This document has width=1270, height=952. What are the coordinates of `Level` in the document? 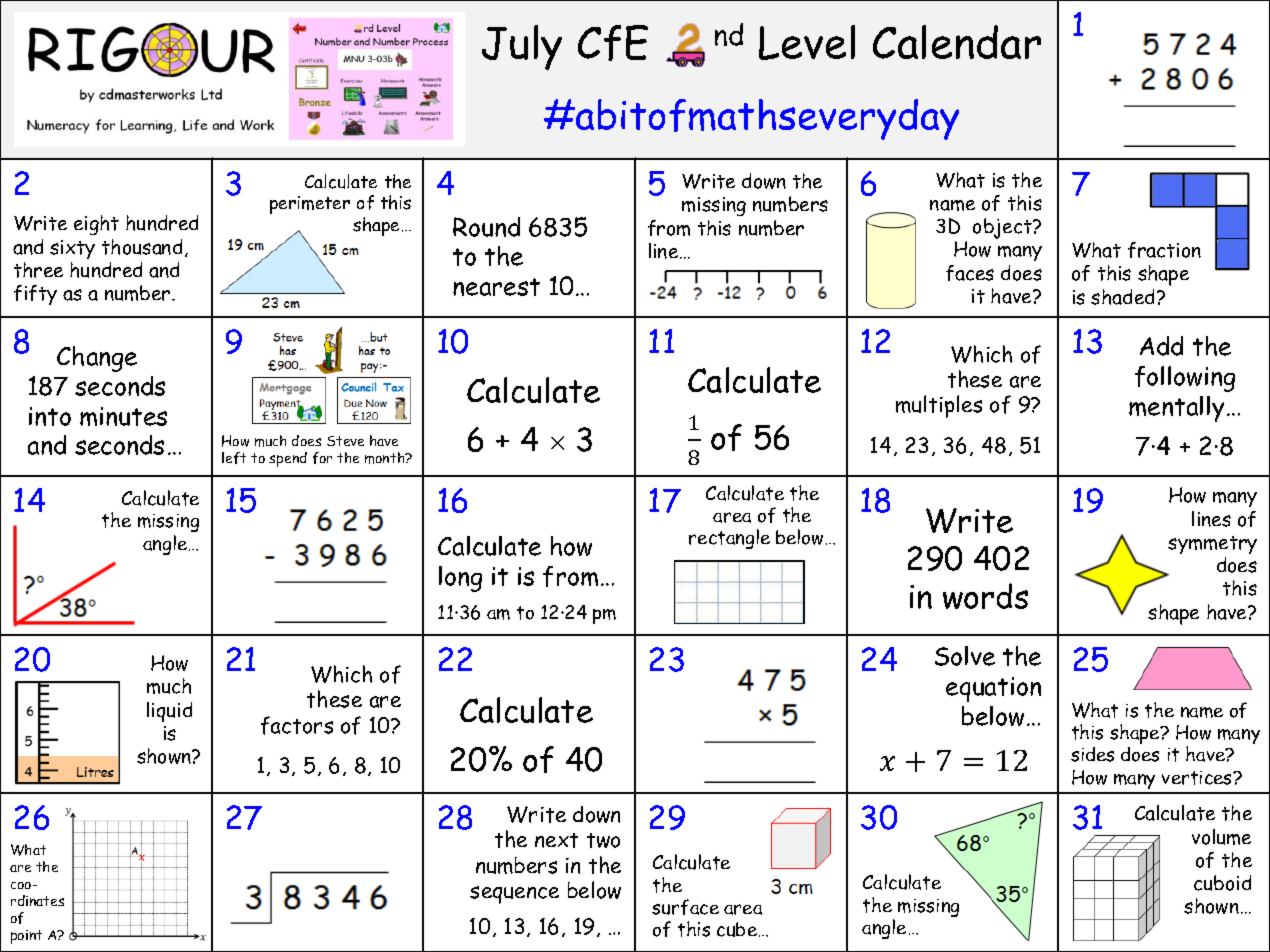 It's located at (807, 42).
